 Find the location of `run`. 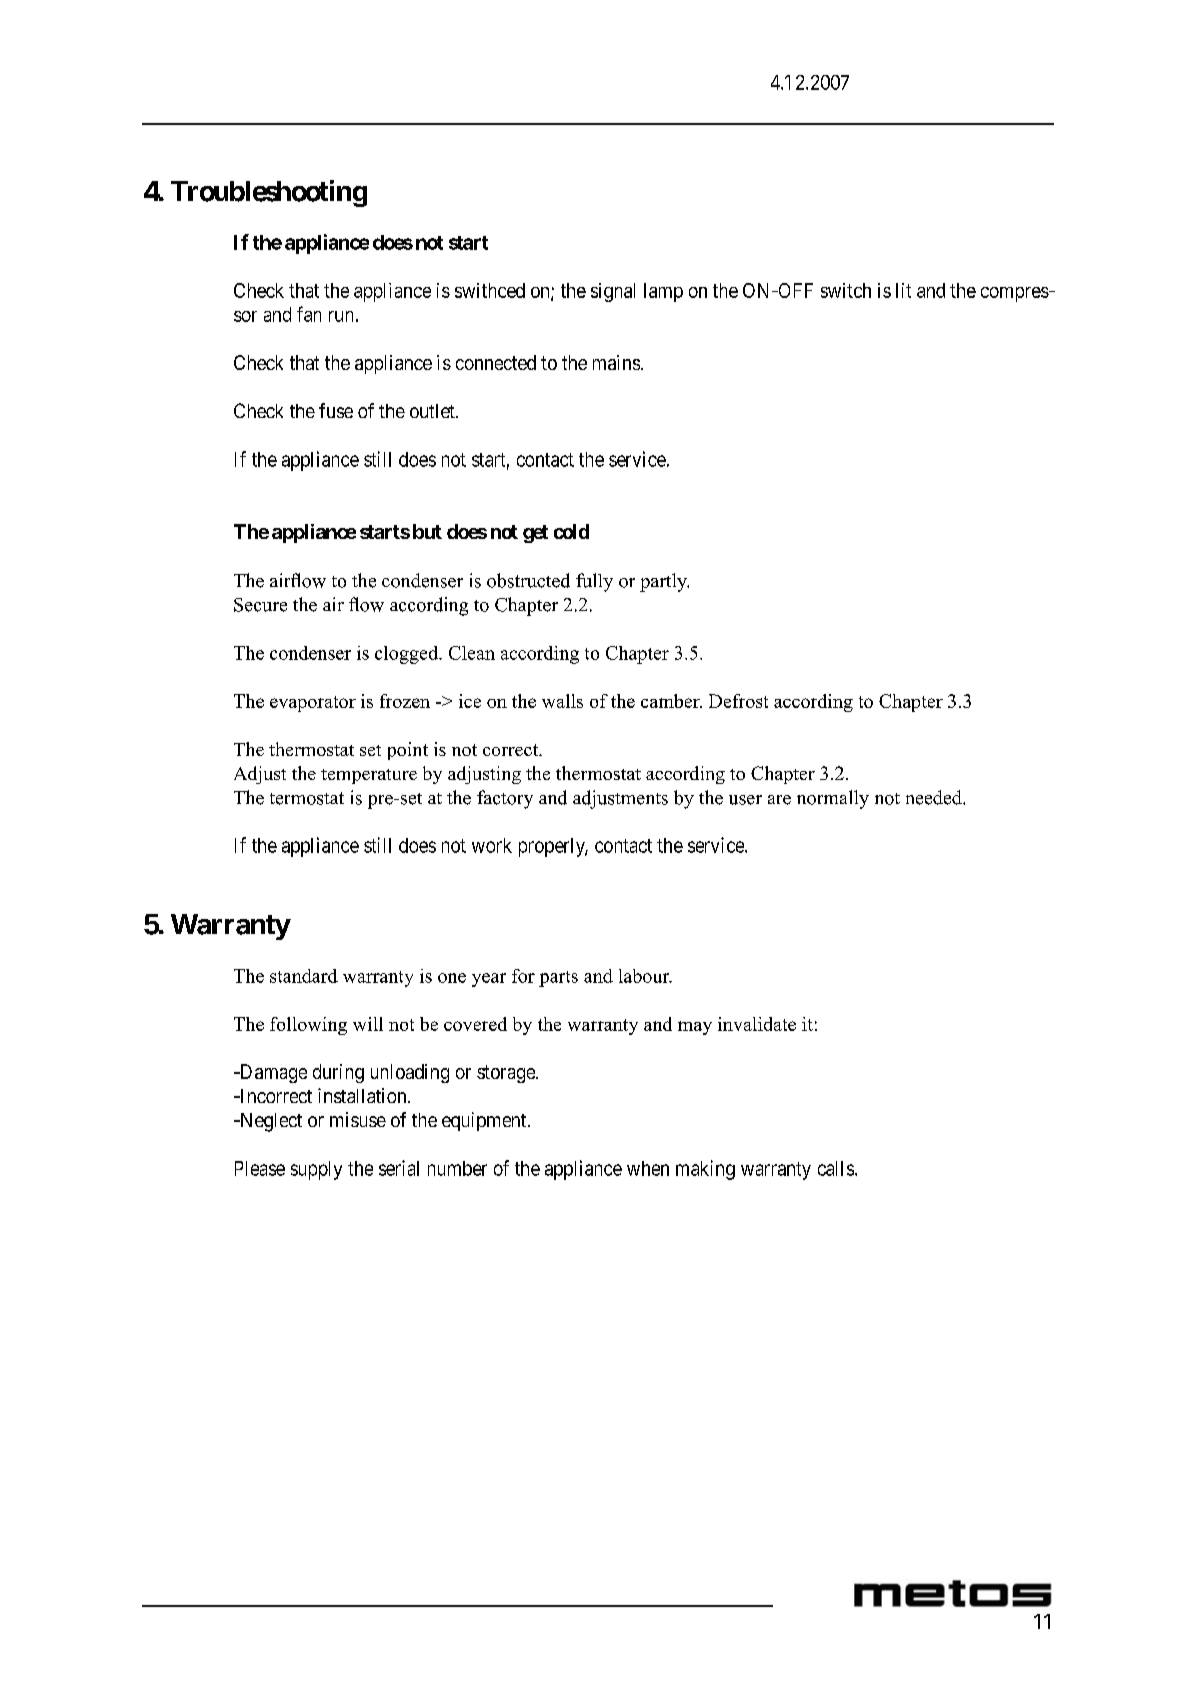

run is located at coordinates (341, 316).
